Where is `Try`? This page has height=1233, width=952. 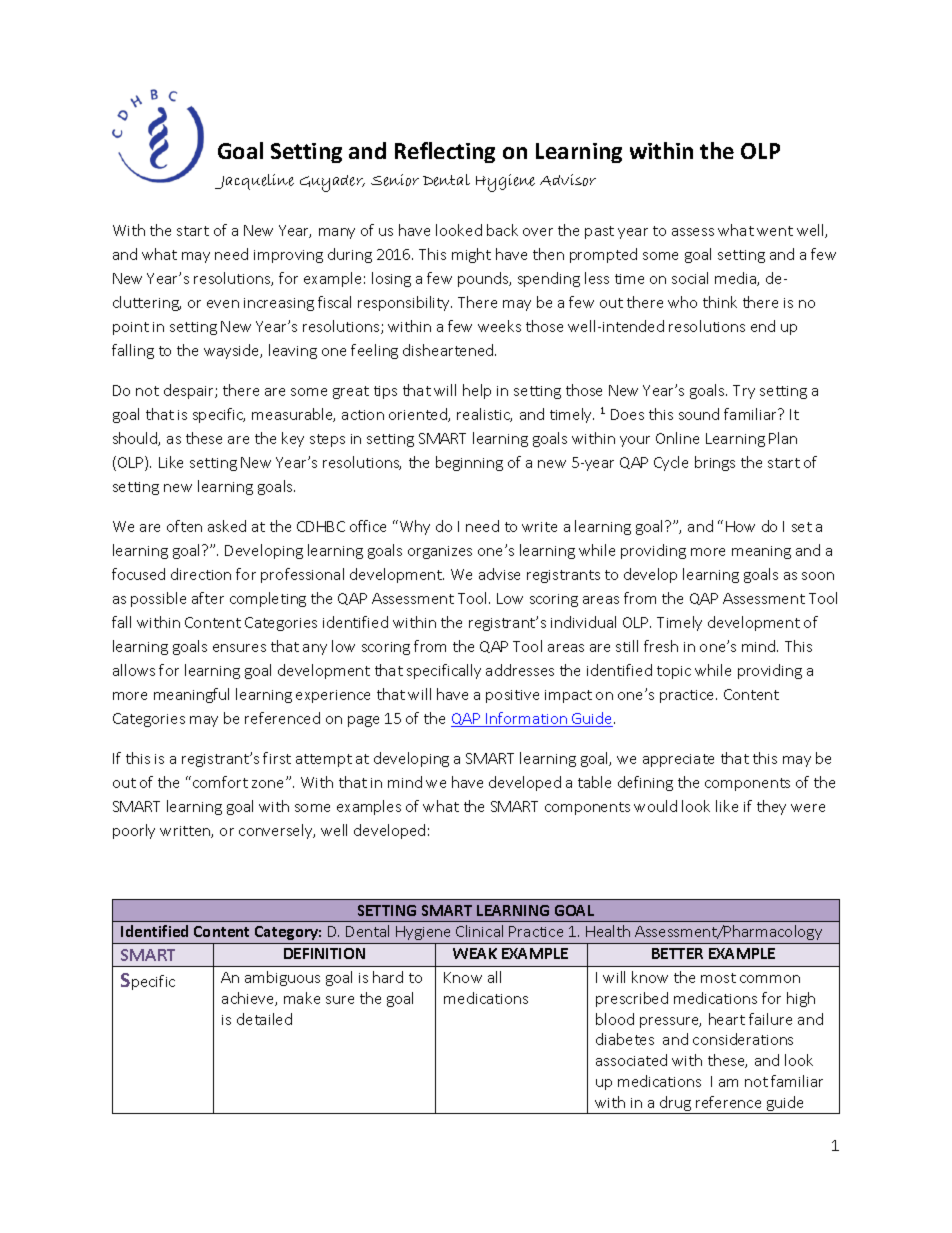 Try is located at coordinates (744, 392).
